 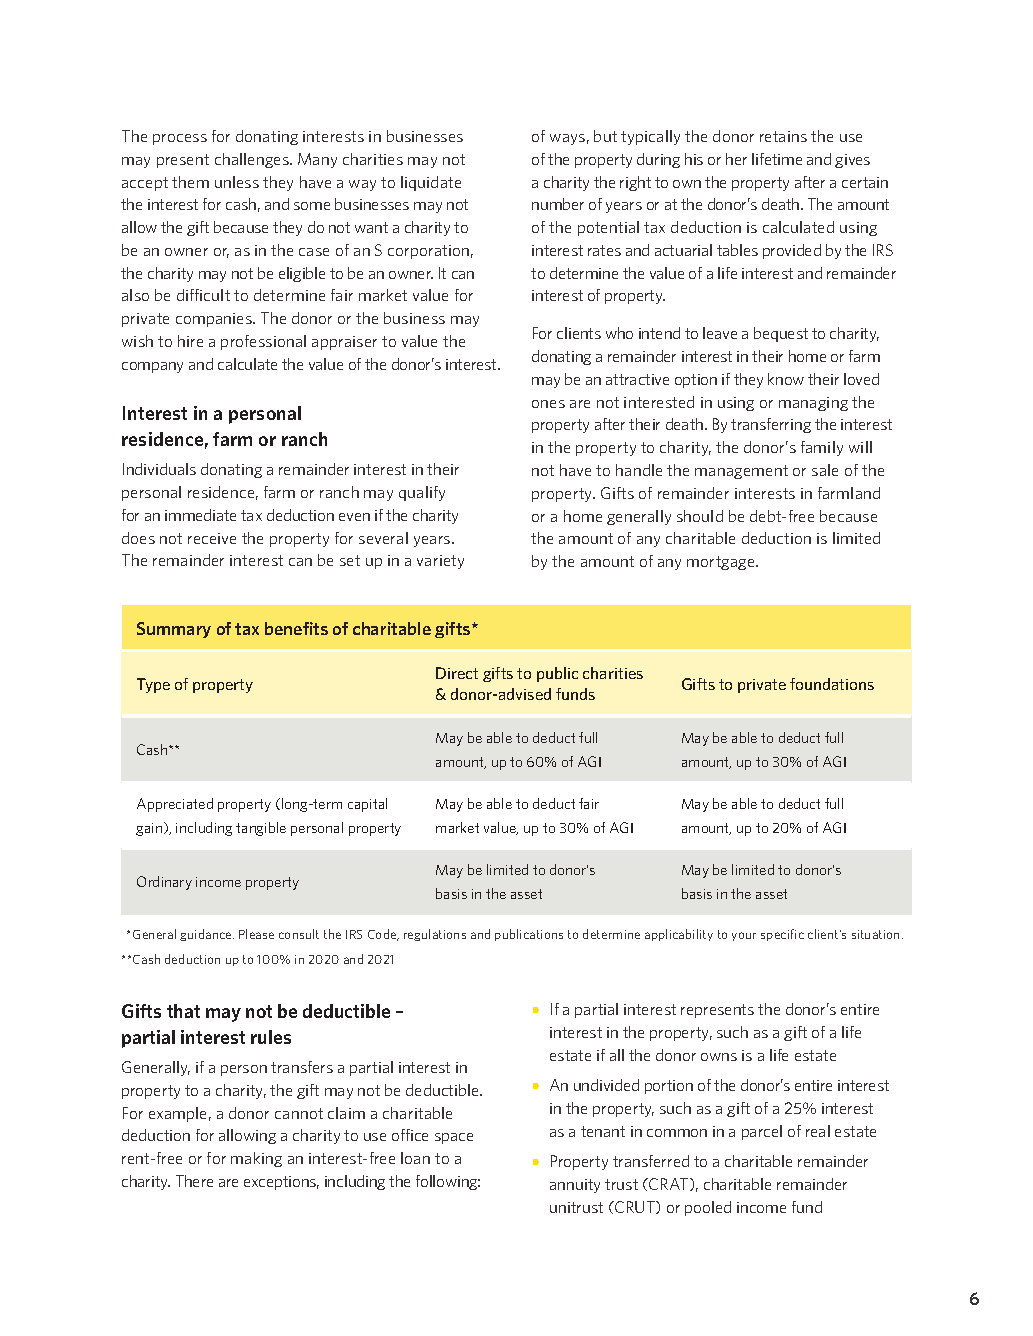 What do you see at coordinates (237, 182) in the screenshot?
I see `unless` at bounding box center [237, 182].
